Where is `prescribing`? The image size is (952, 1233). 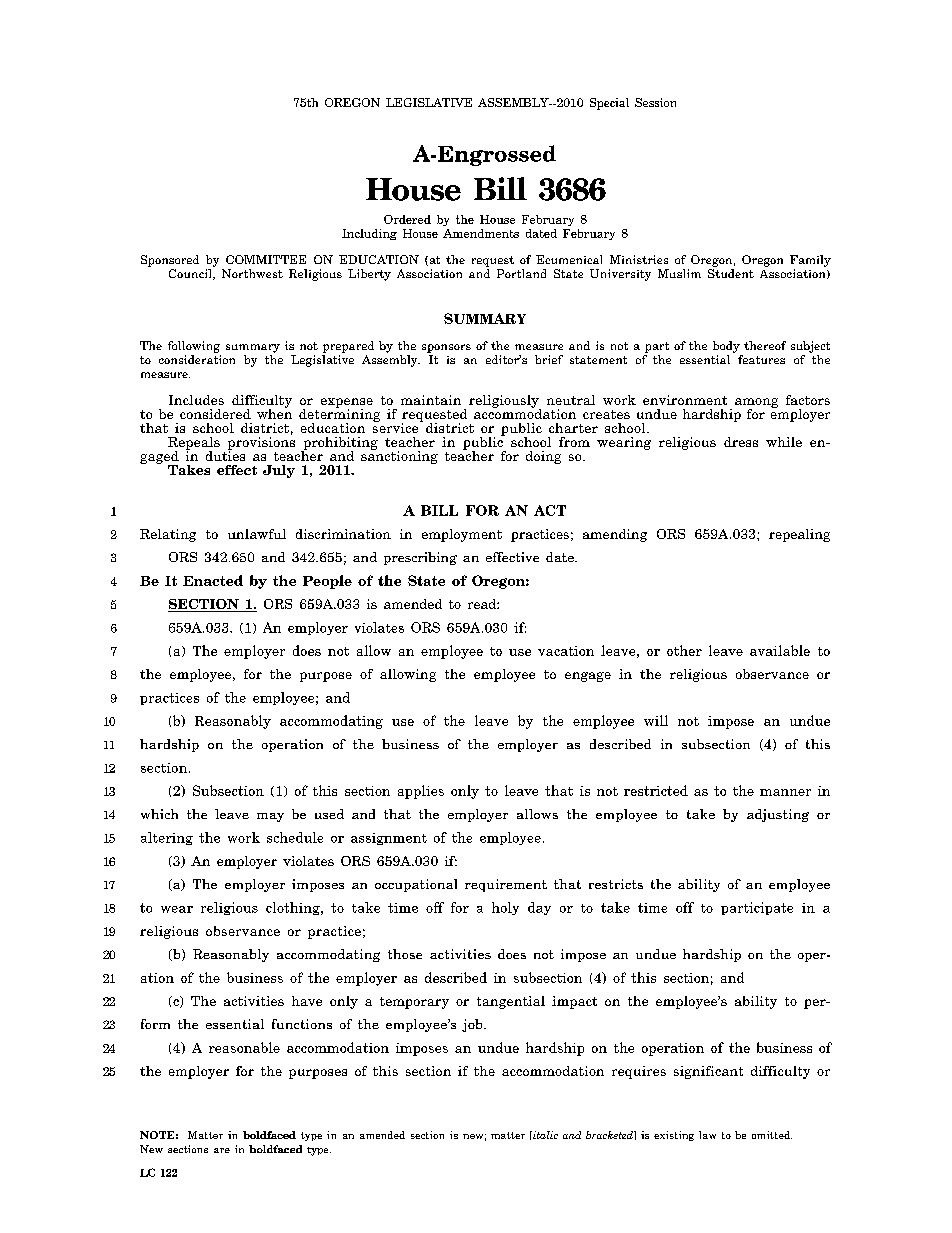
prescribing is located at coordinates (420, 558).
